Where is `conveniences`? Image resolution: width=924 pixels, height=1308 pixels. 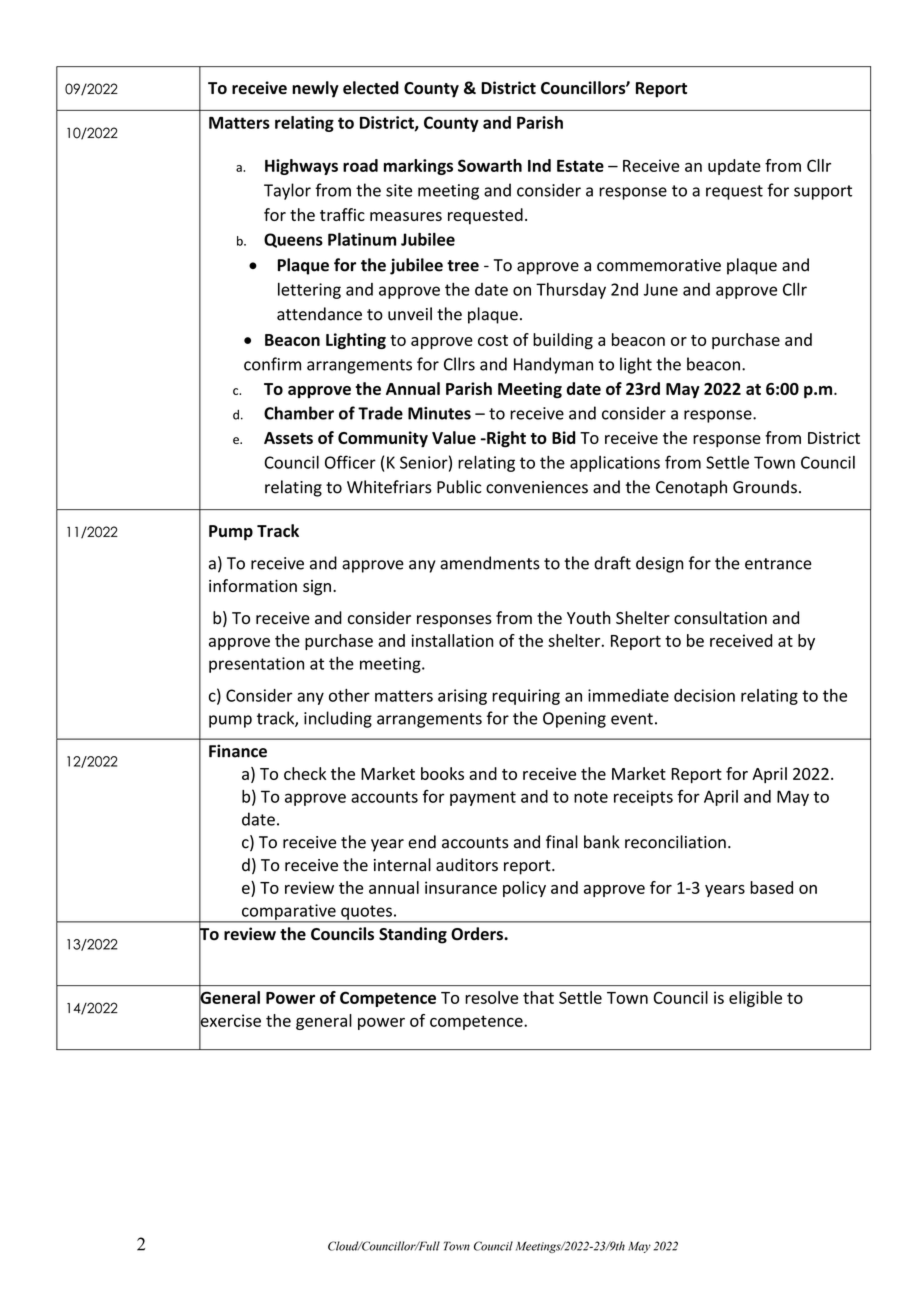
conveniences is located at coordinates (537, 487).
